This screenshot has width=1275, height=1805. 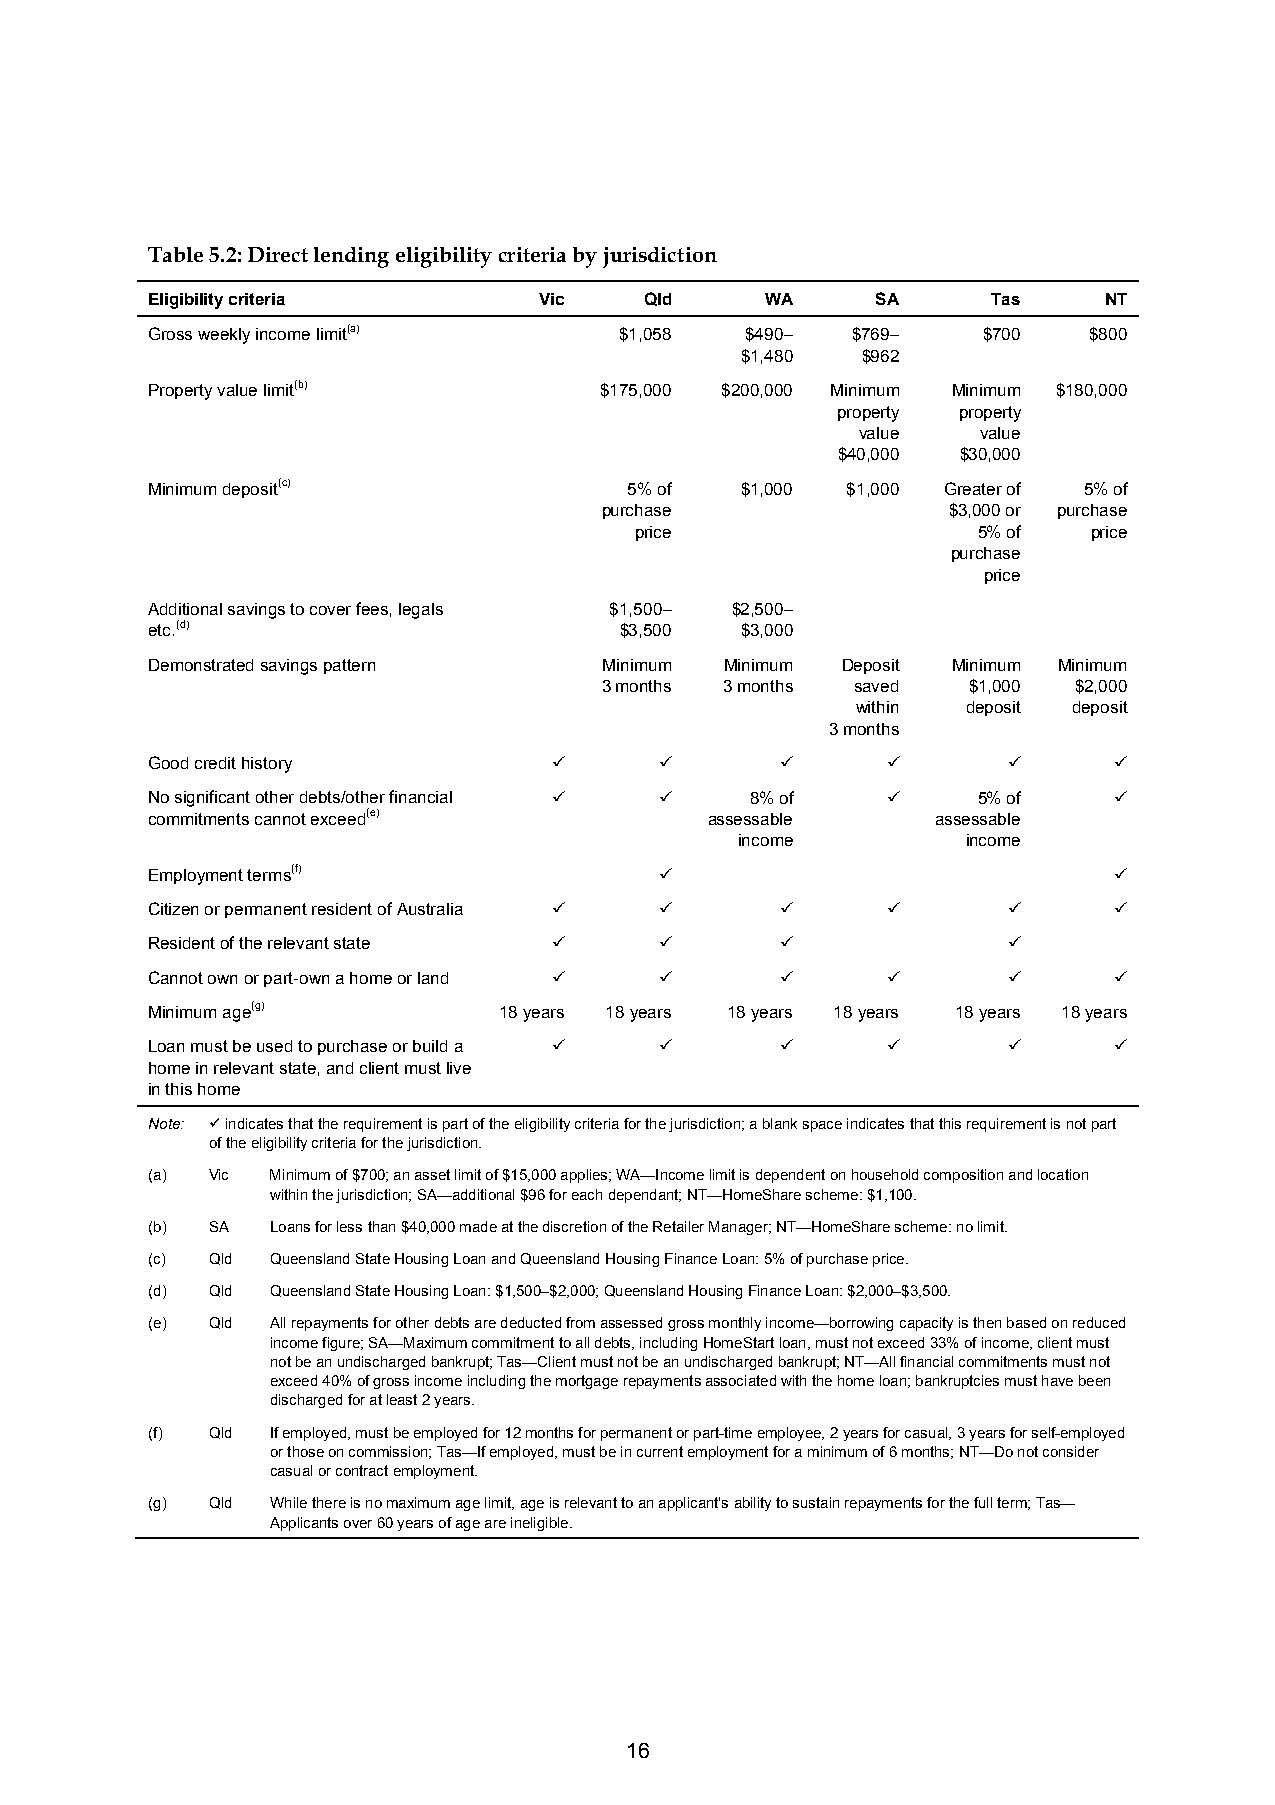 I want to click on Citizen, so click(x=173, y=908).
